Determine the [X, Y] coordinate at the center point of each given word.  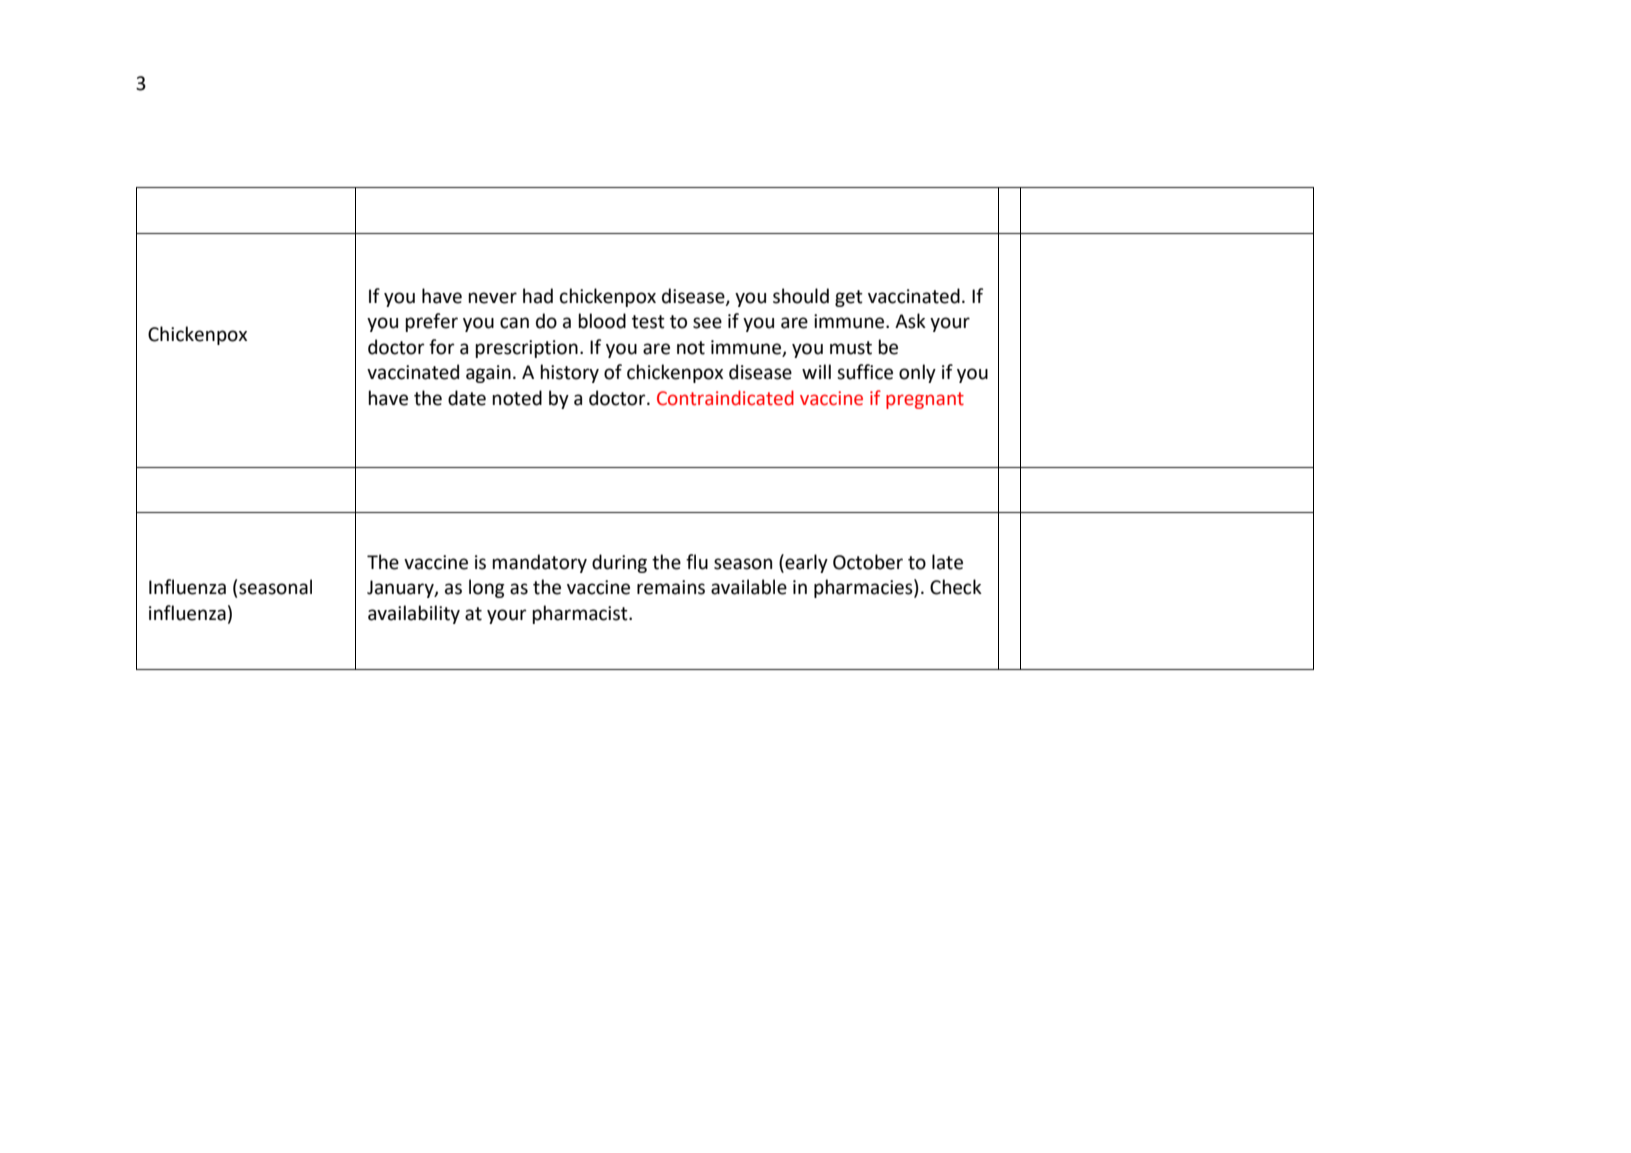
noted [517, 398]
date [467, 398]
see [707, 323]
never [492, 298]
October [868, 562]
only [917, 373]
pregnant [925, 400]
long [487, 588]
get [849, 298]
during [619, 563]
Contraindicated [725, 398]
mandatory [539, 563]
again [488, 374]
